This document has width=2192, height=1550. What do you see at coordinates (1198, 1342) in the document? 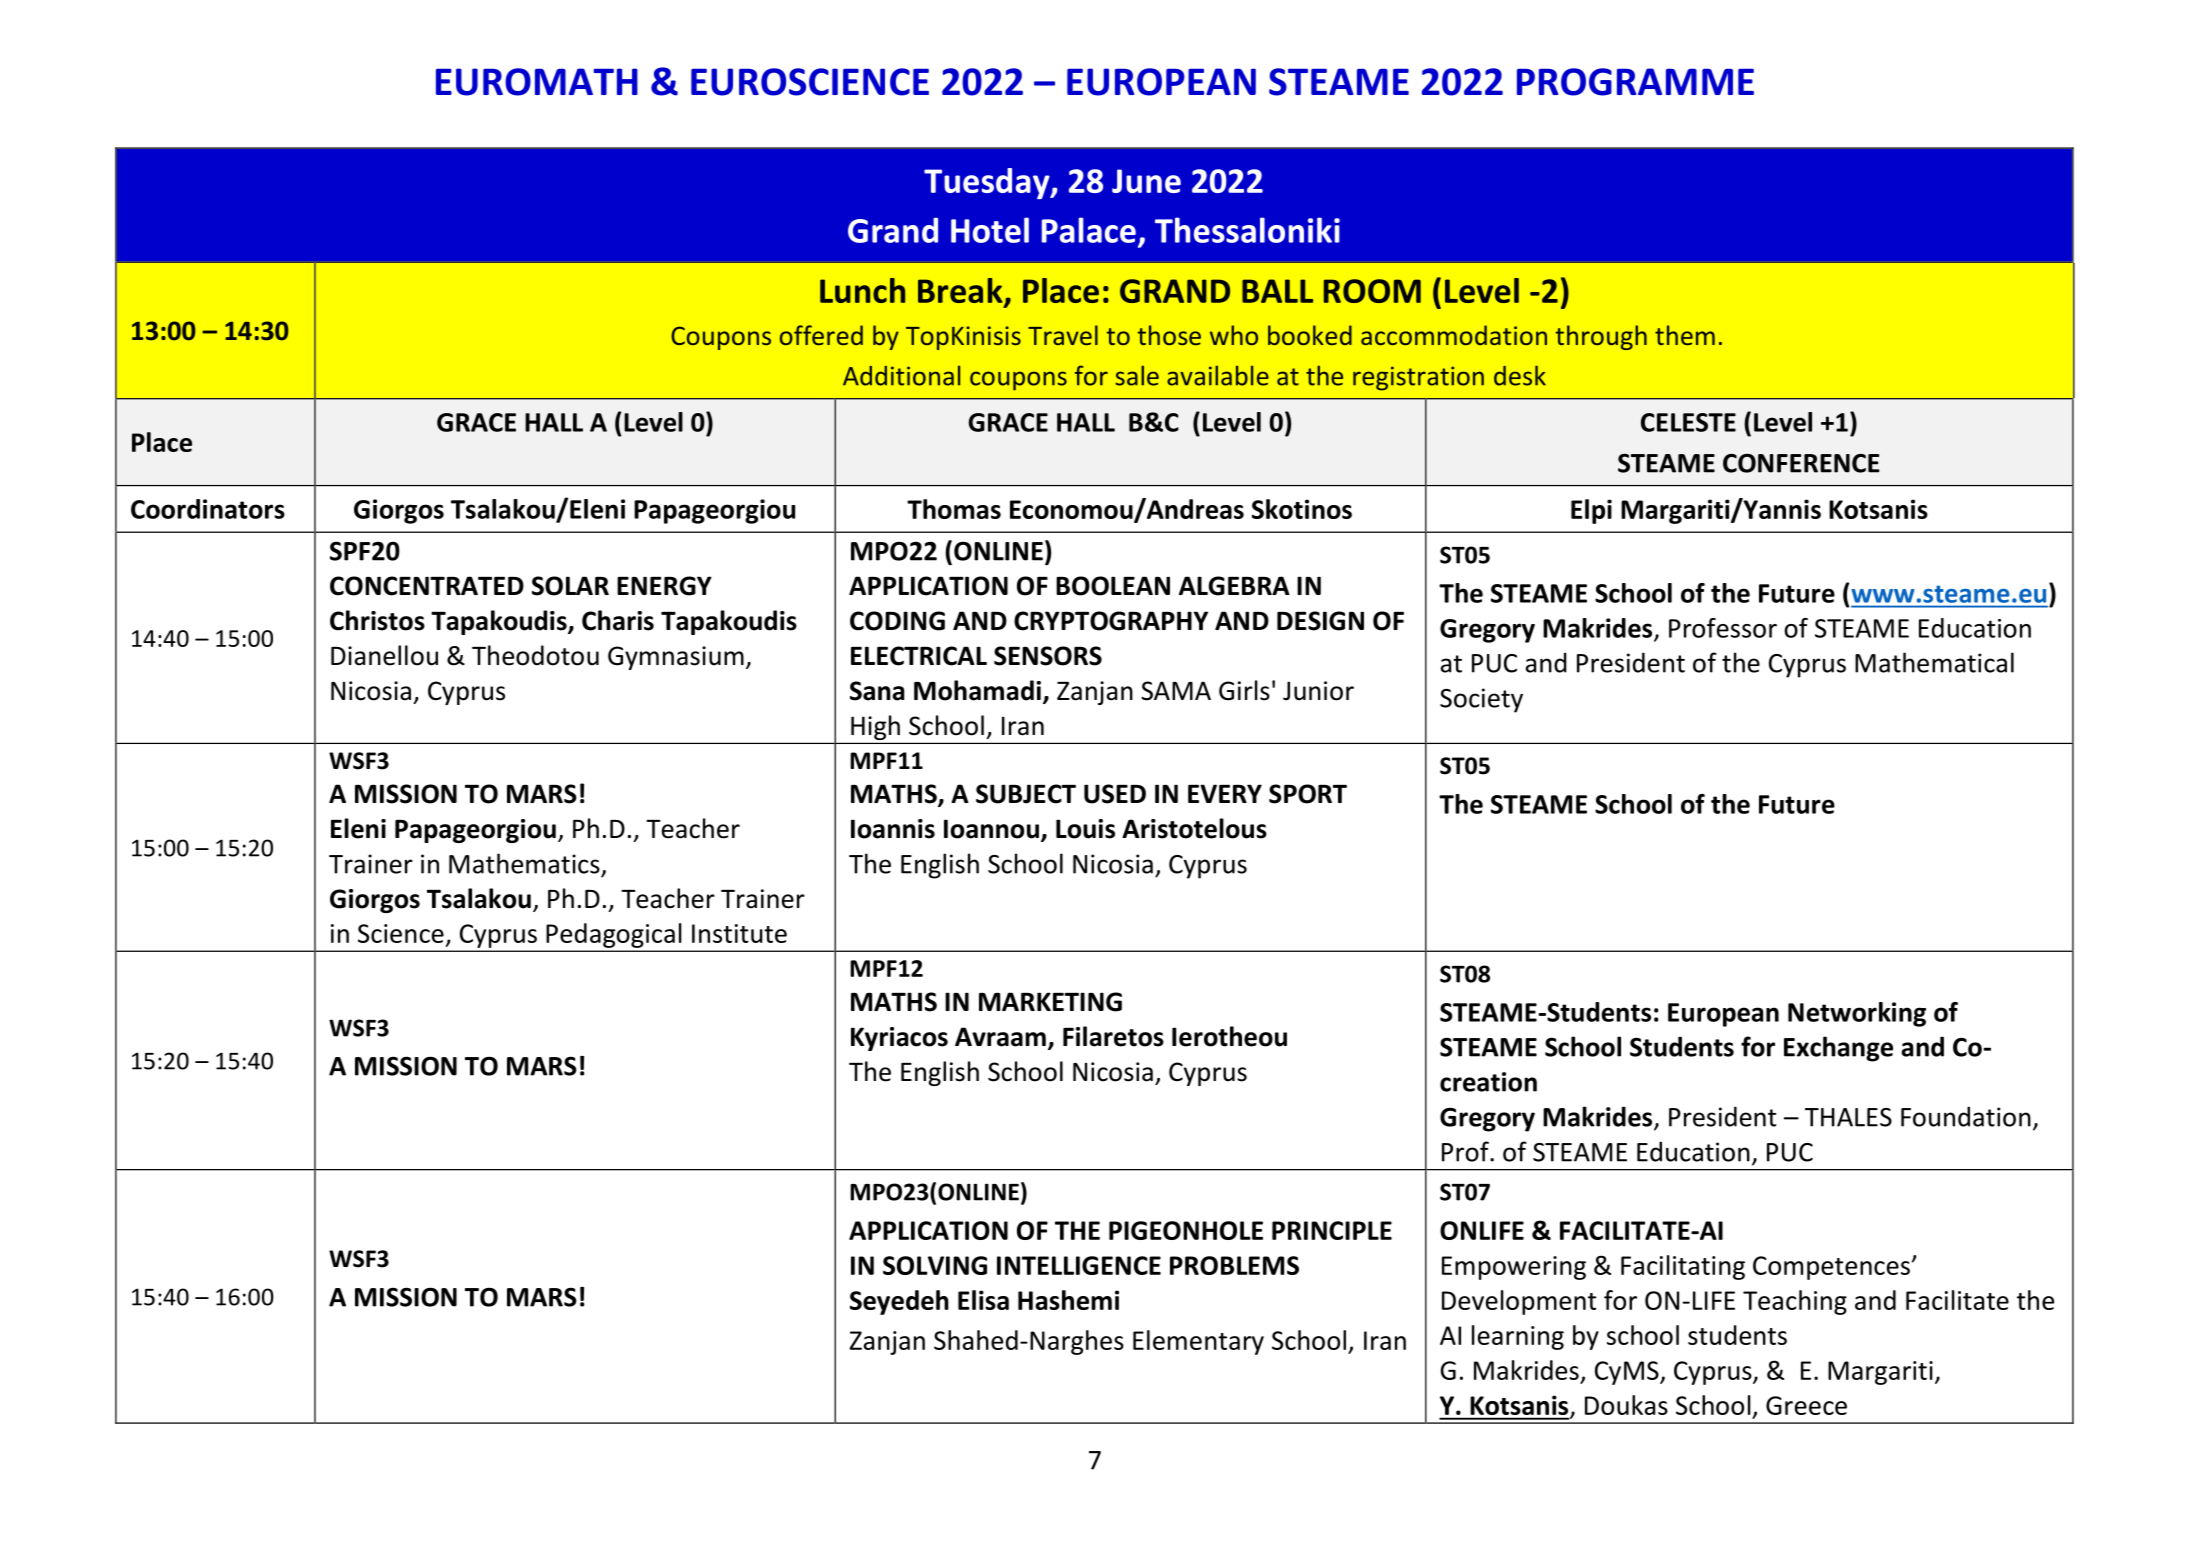
I see `Elementary` at bounding box center [1198, 1342].
